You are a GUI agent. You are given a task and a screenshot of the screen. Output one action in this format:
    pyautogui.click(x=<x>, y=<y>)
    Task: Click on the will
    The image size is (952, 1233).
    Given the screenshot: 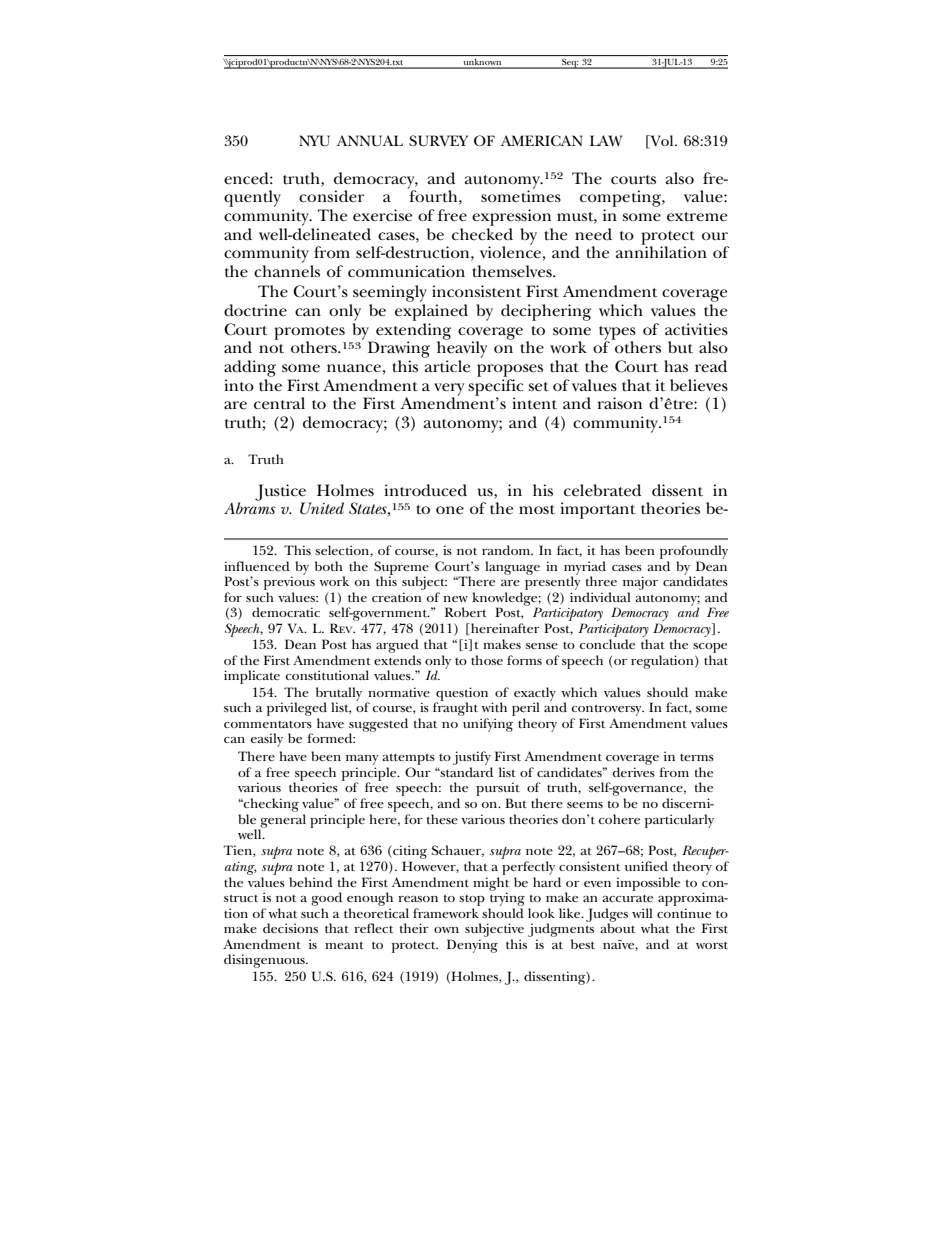 What is the action you would take?
    pyautogui.click(x=642, y=913)
